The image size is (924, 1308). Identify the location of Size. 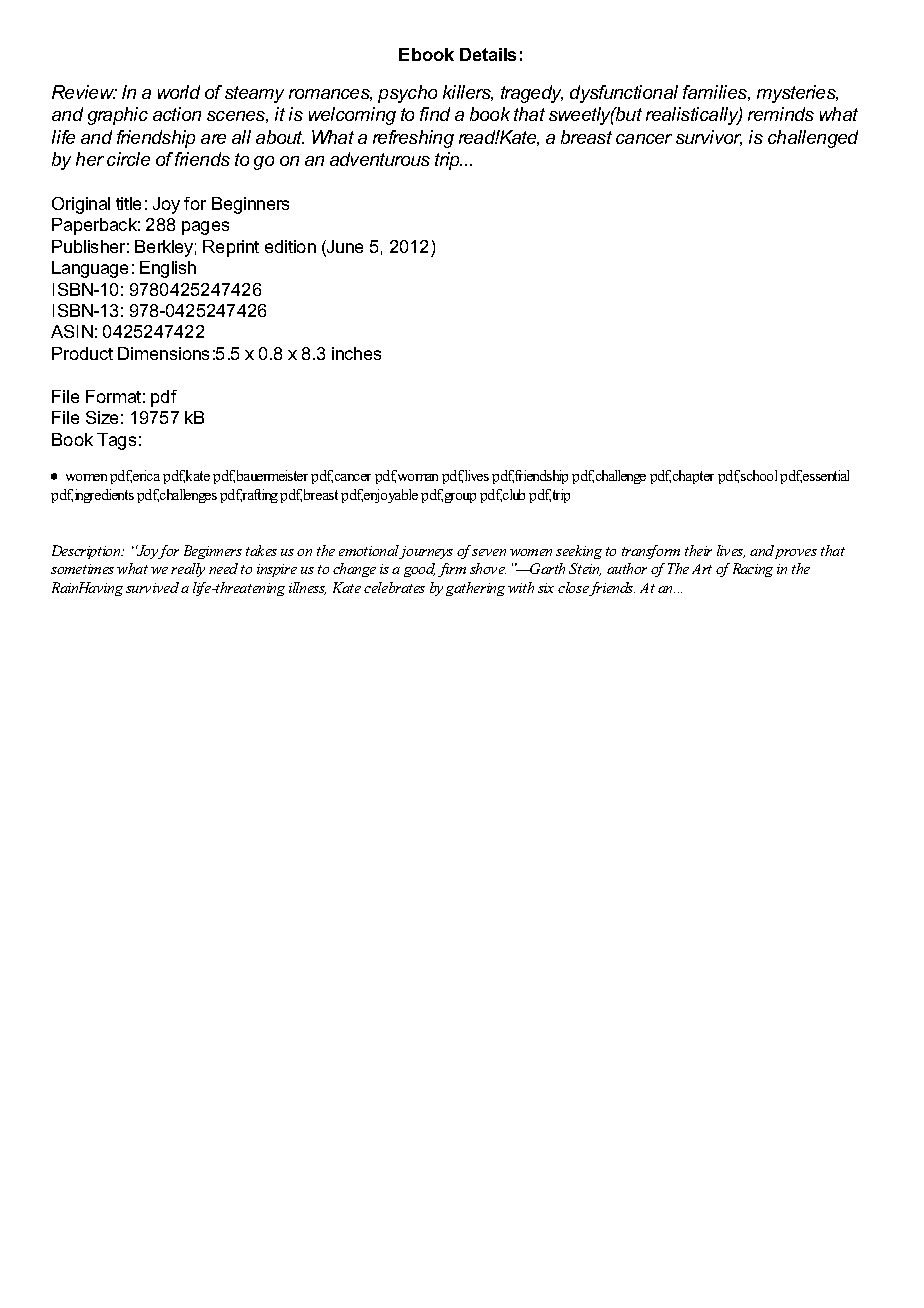
(102, 417).
